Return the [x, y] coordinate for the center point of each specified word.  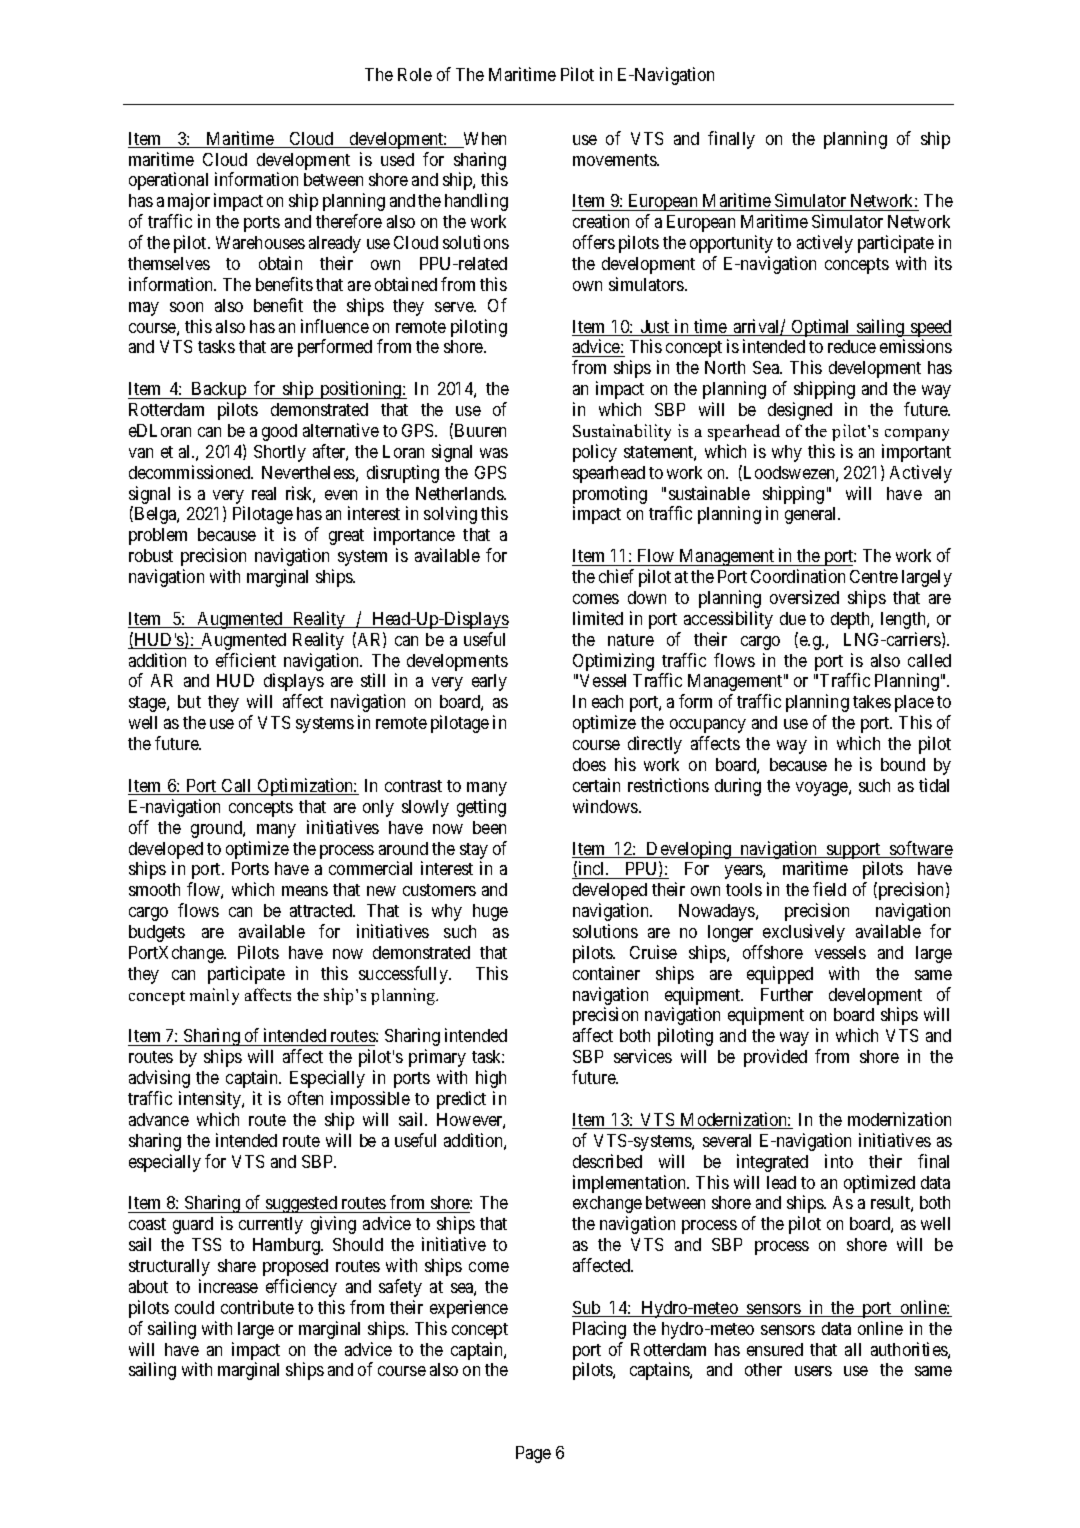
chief [616, 576]
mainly [214, 996]
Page [533, 1454]
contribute [257, 1307]
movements [615, 160]
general [812, 515]
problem [158, 536]
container [606, 973]
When [484, 140]
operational [168, 181]
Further [787, 994]
